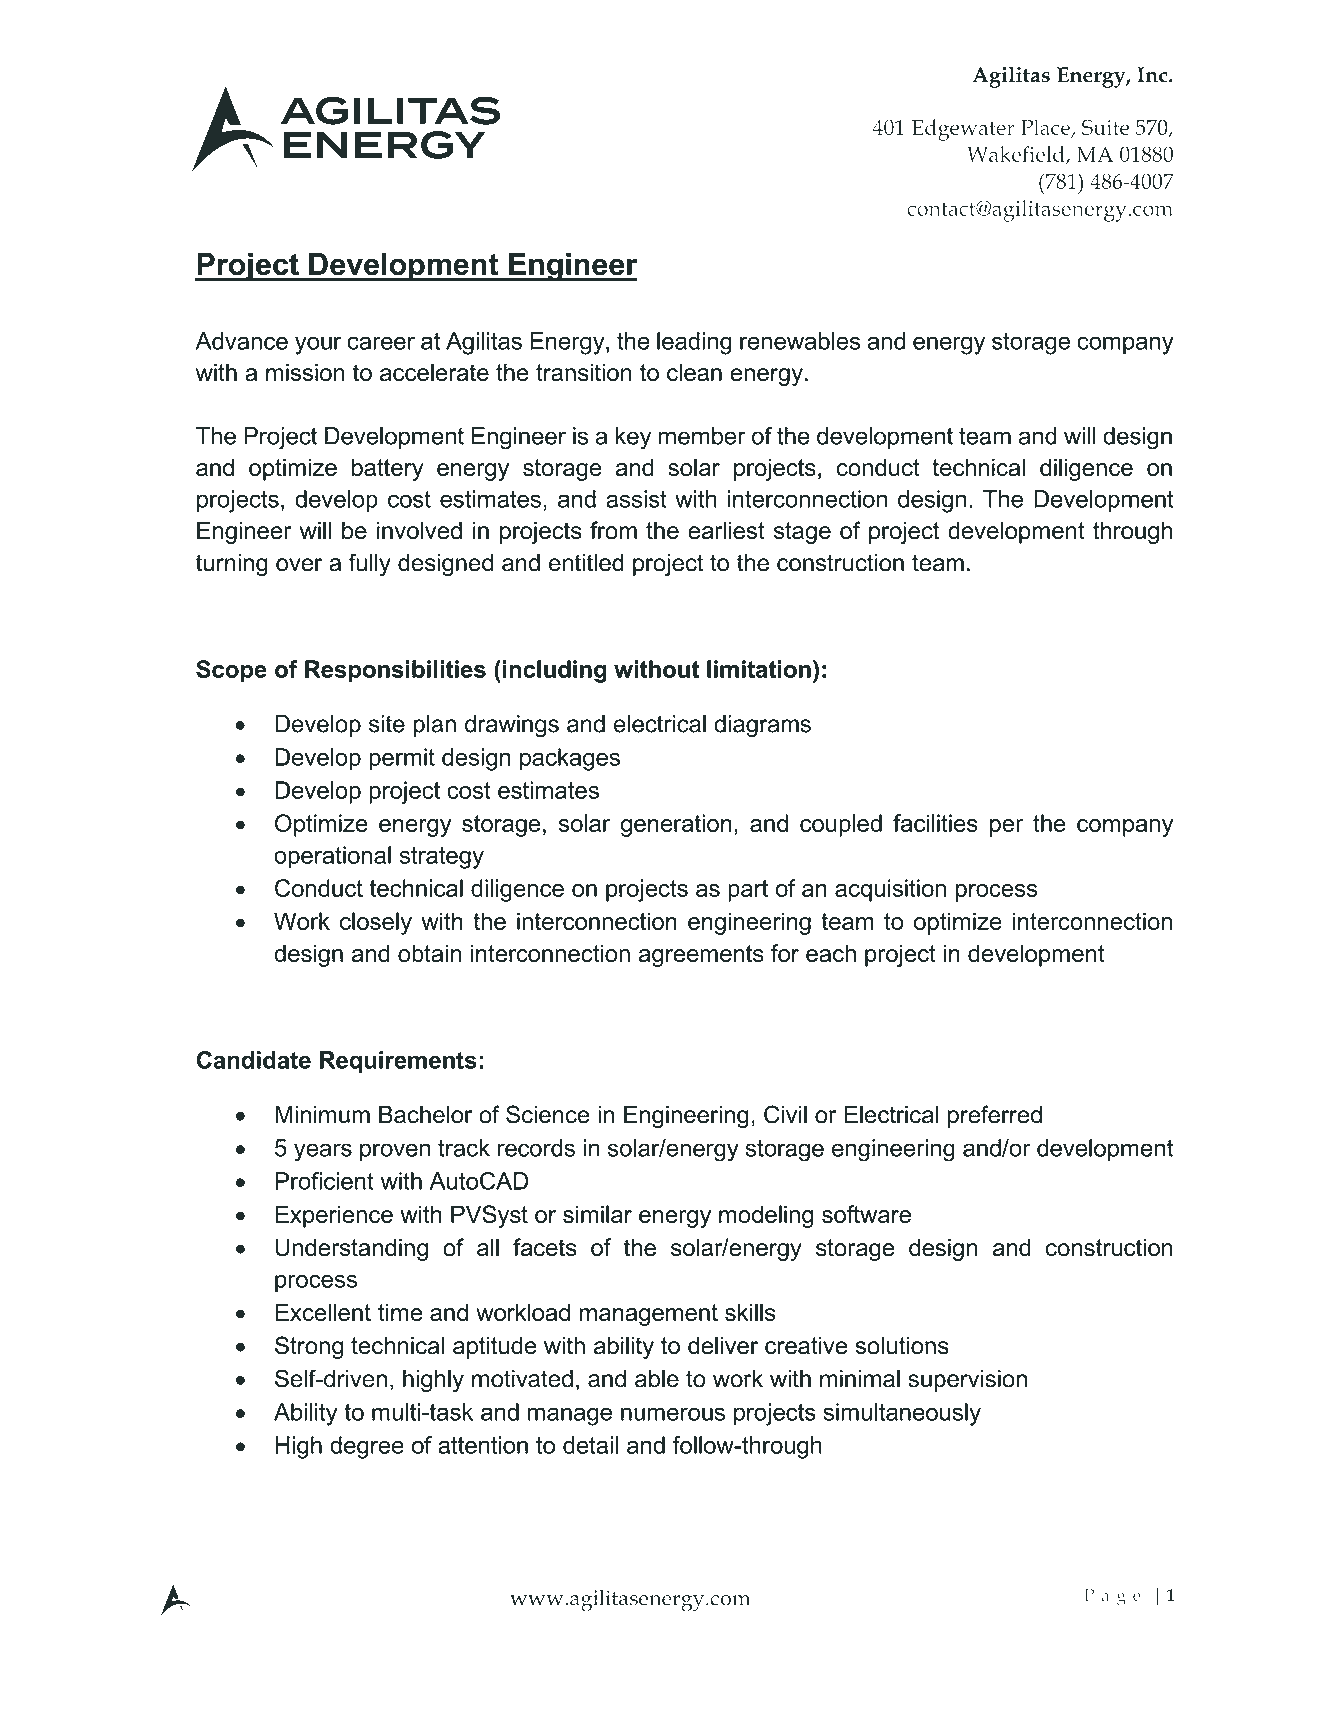  I want to click on leading, so click(694, 343).
